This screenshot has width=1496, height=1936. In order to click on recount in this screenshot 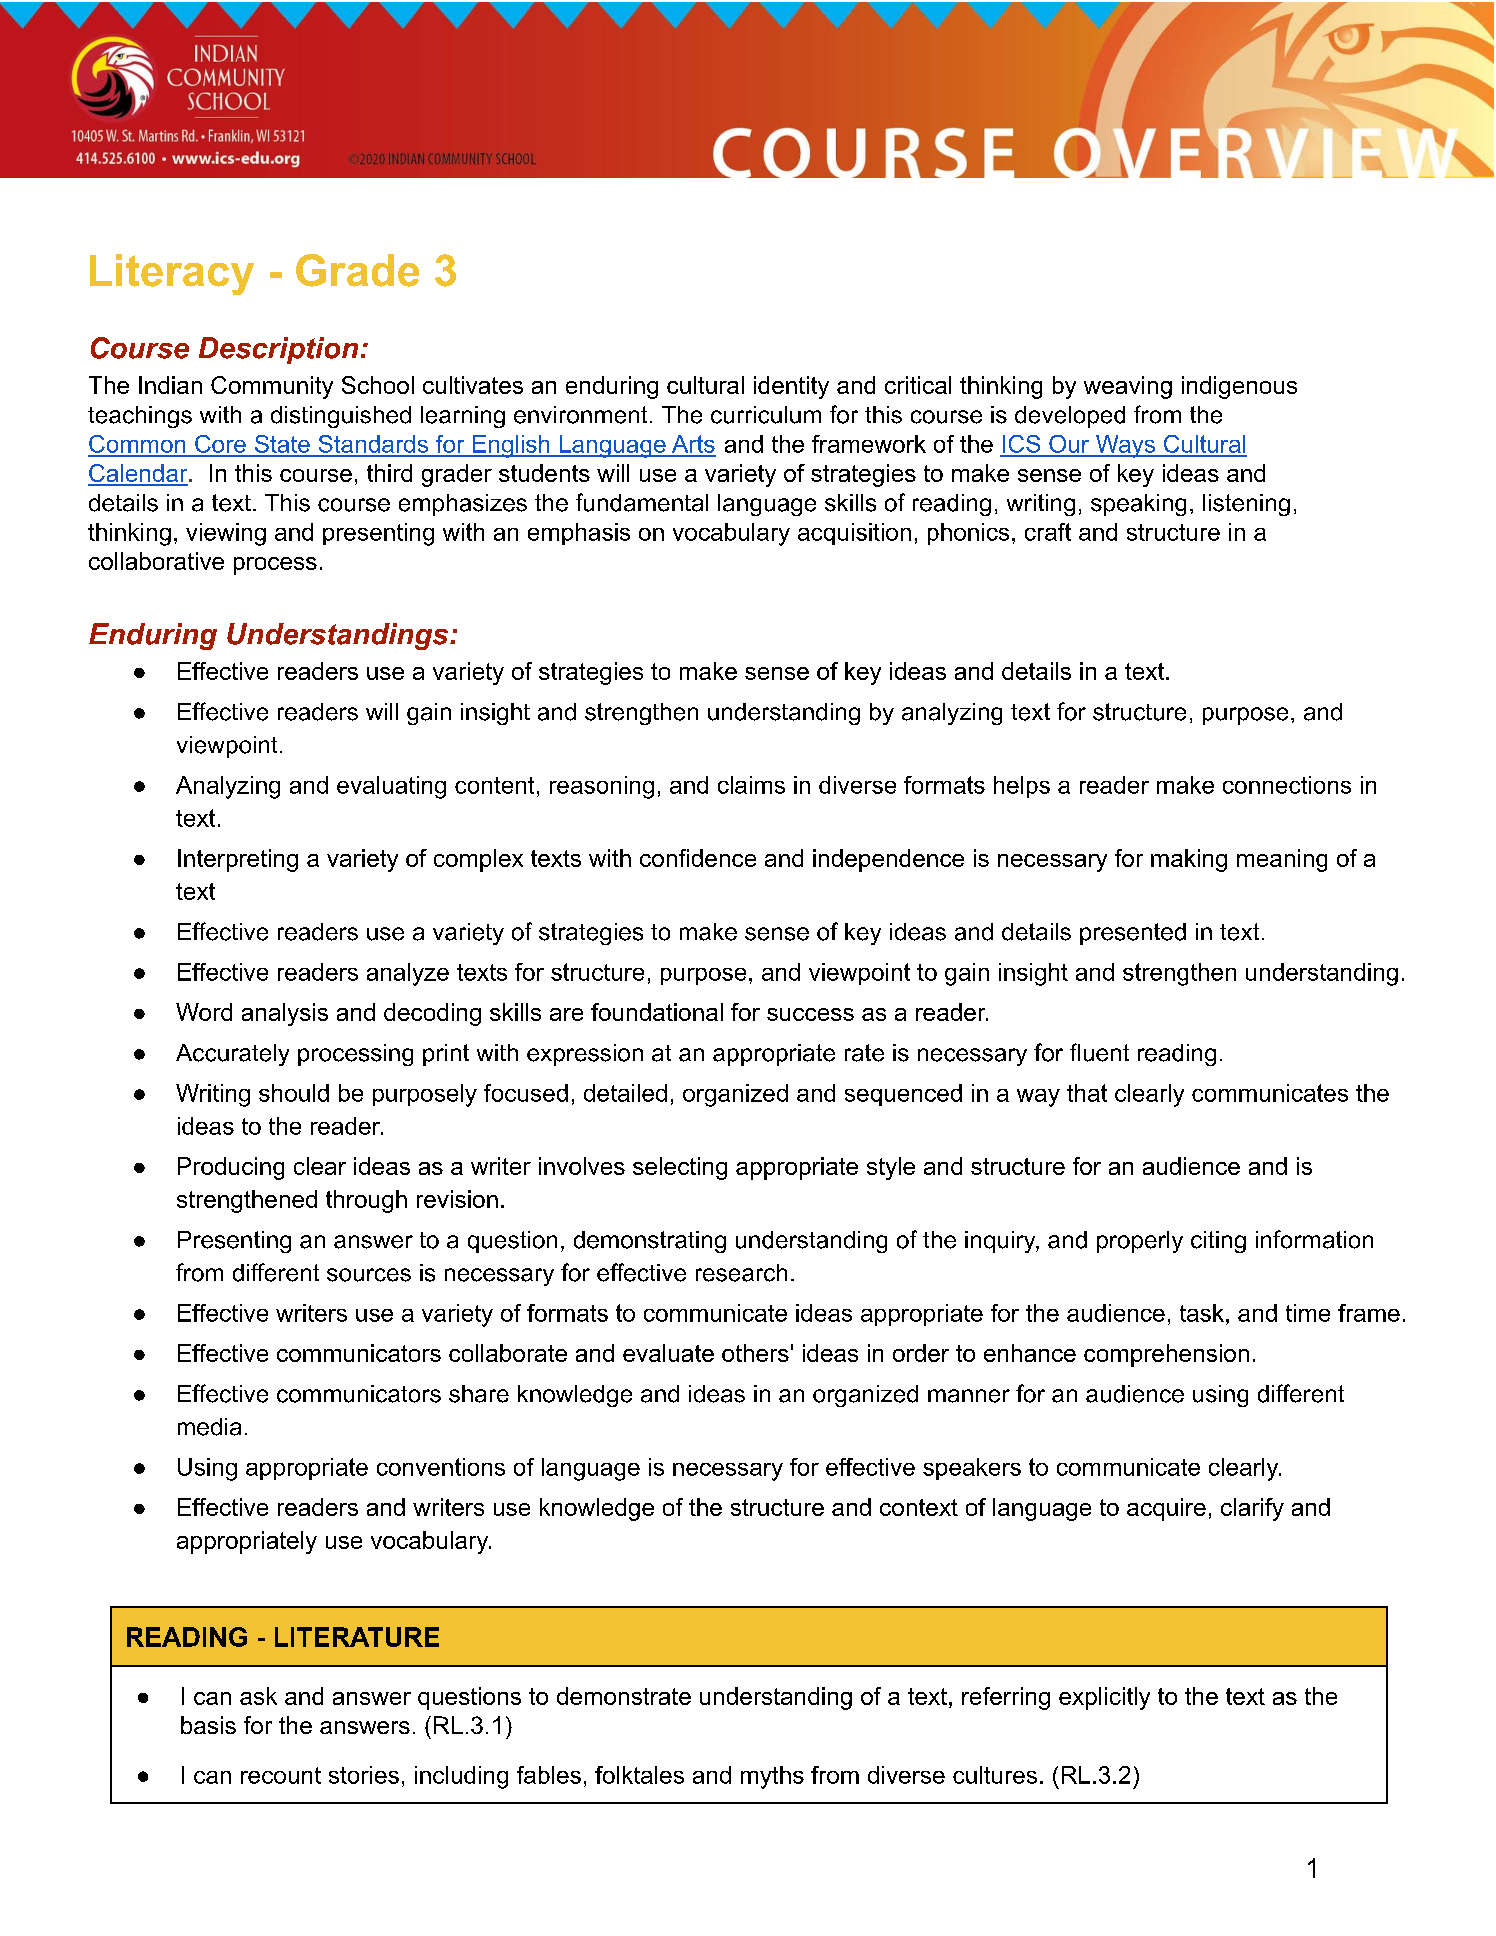, I will do `click(281, 1775)`.
